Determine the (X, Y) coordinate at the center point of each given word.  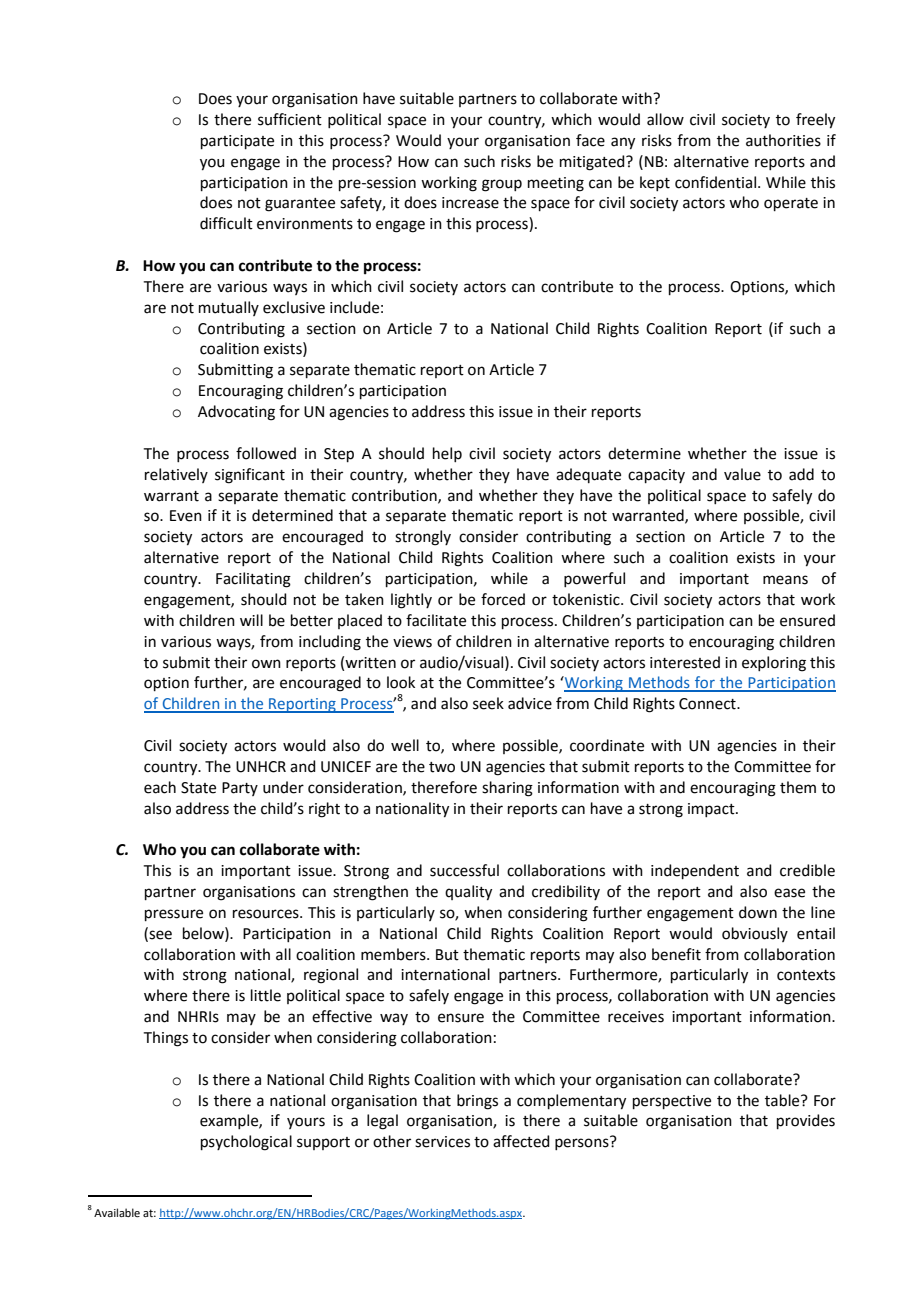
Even (186, 516)
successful (464, 870)
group (502, 185)
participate (237, 142)
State (198, 788)
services (442, 1142)
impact (712, 810)
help (447, 454)
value (742, 474)
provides (806, 1121)
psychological (246, 1143)
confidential (715, 182)
